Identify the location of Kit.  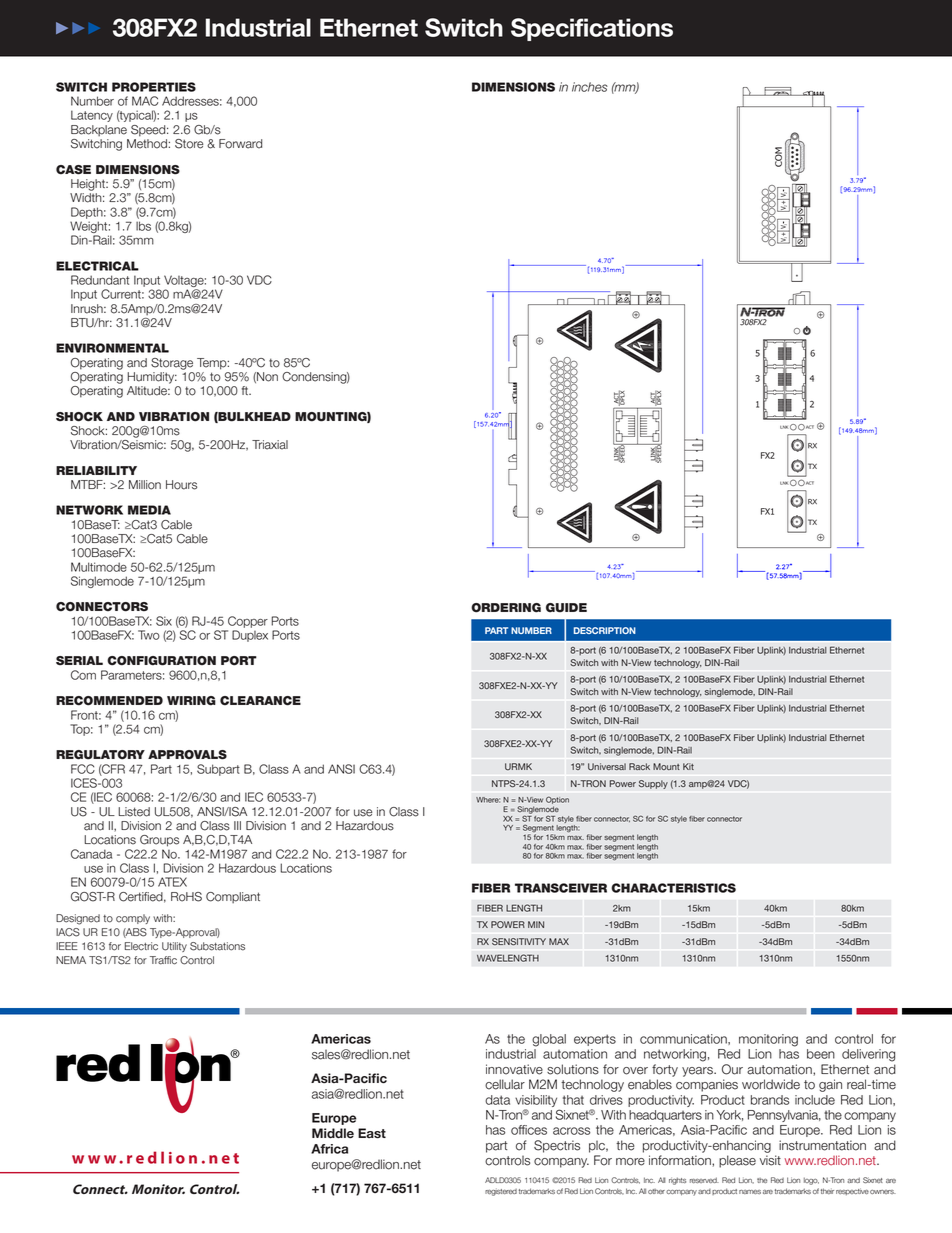
(688, 766).
